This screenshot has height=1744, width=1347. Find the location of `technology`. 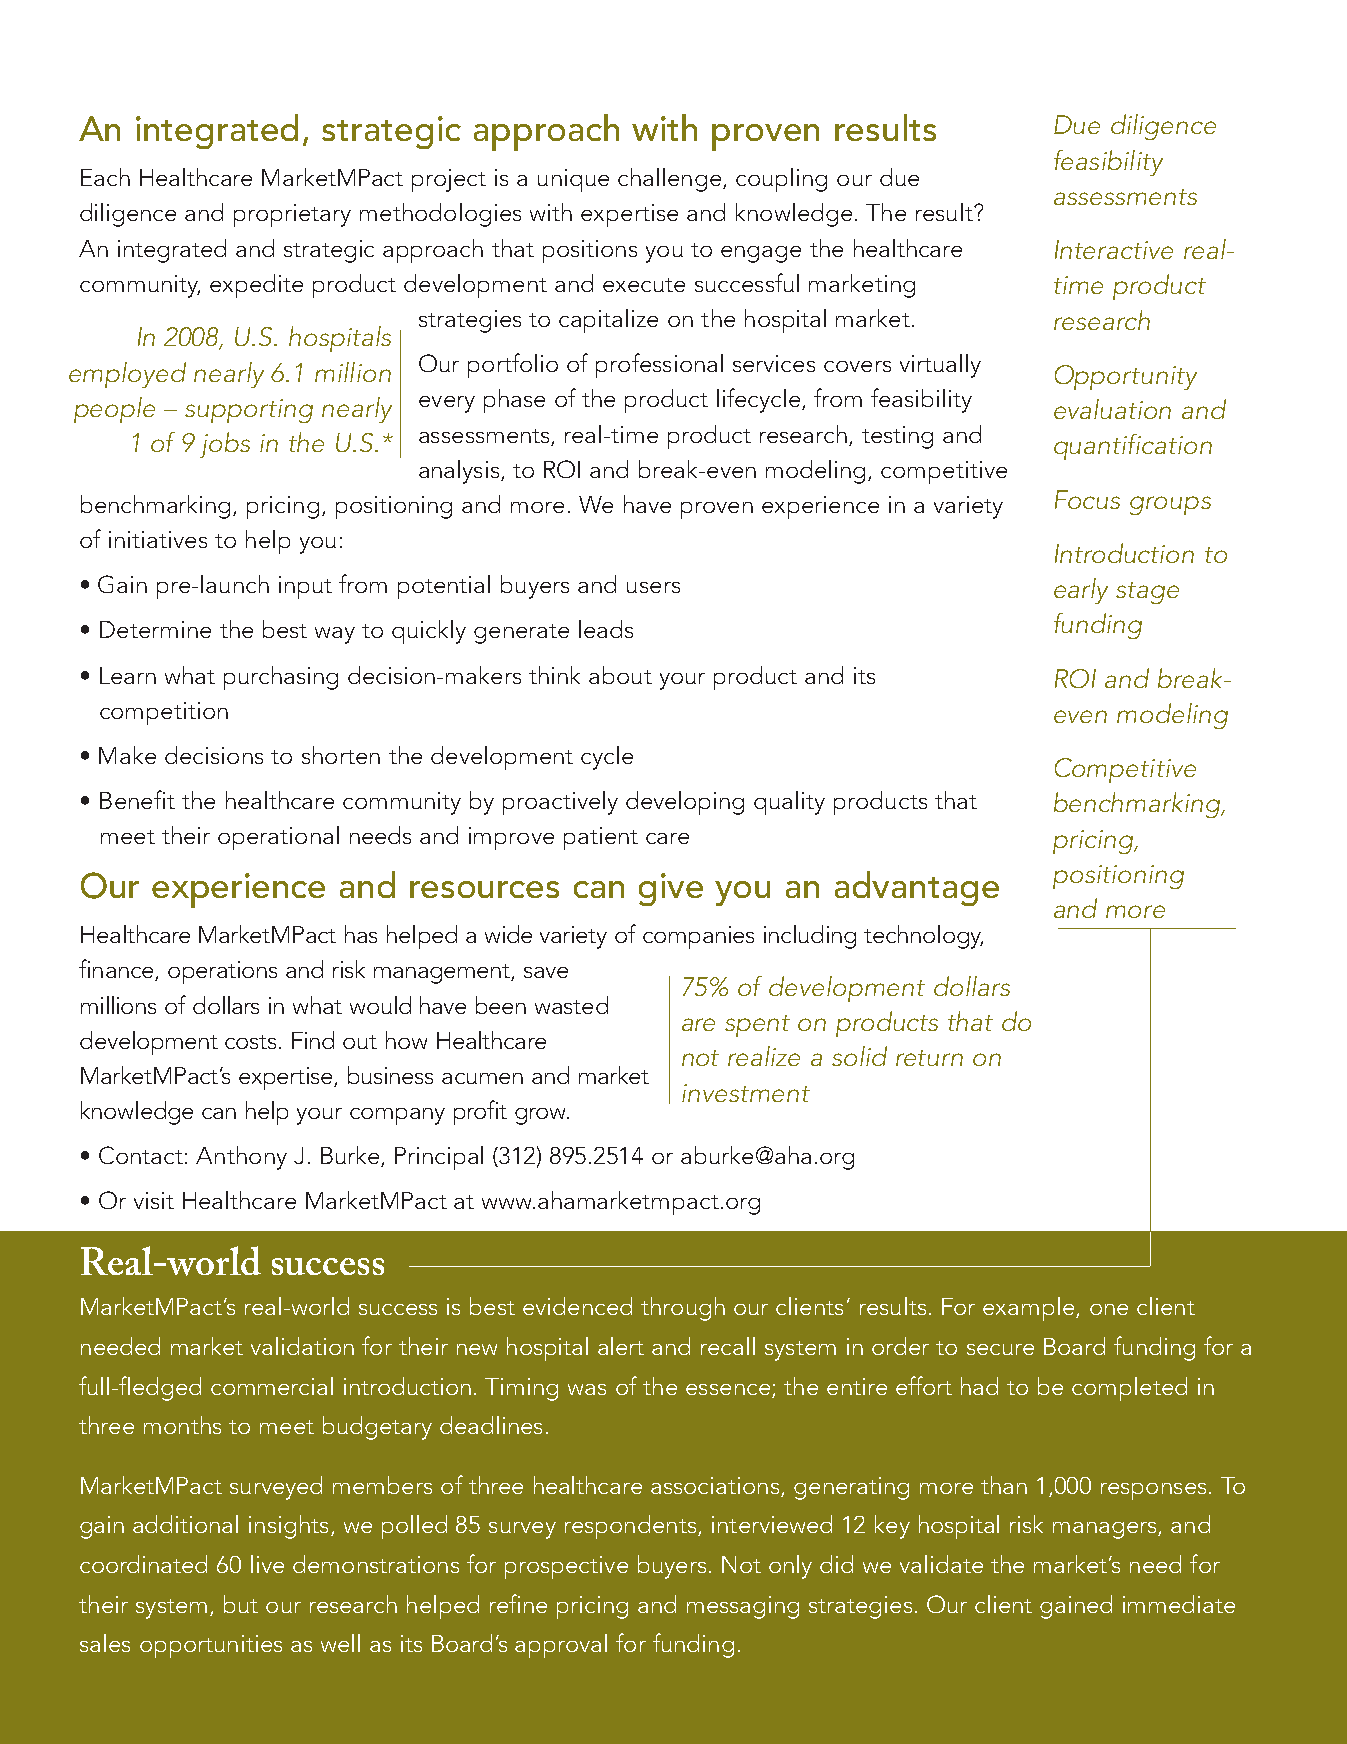

technology is located at coordinates (923, 937).
